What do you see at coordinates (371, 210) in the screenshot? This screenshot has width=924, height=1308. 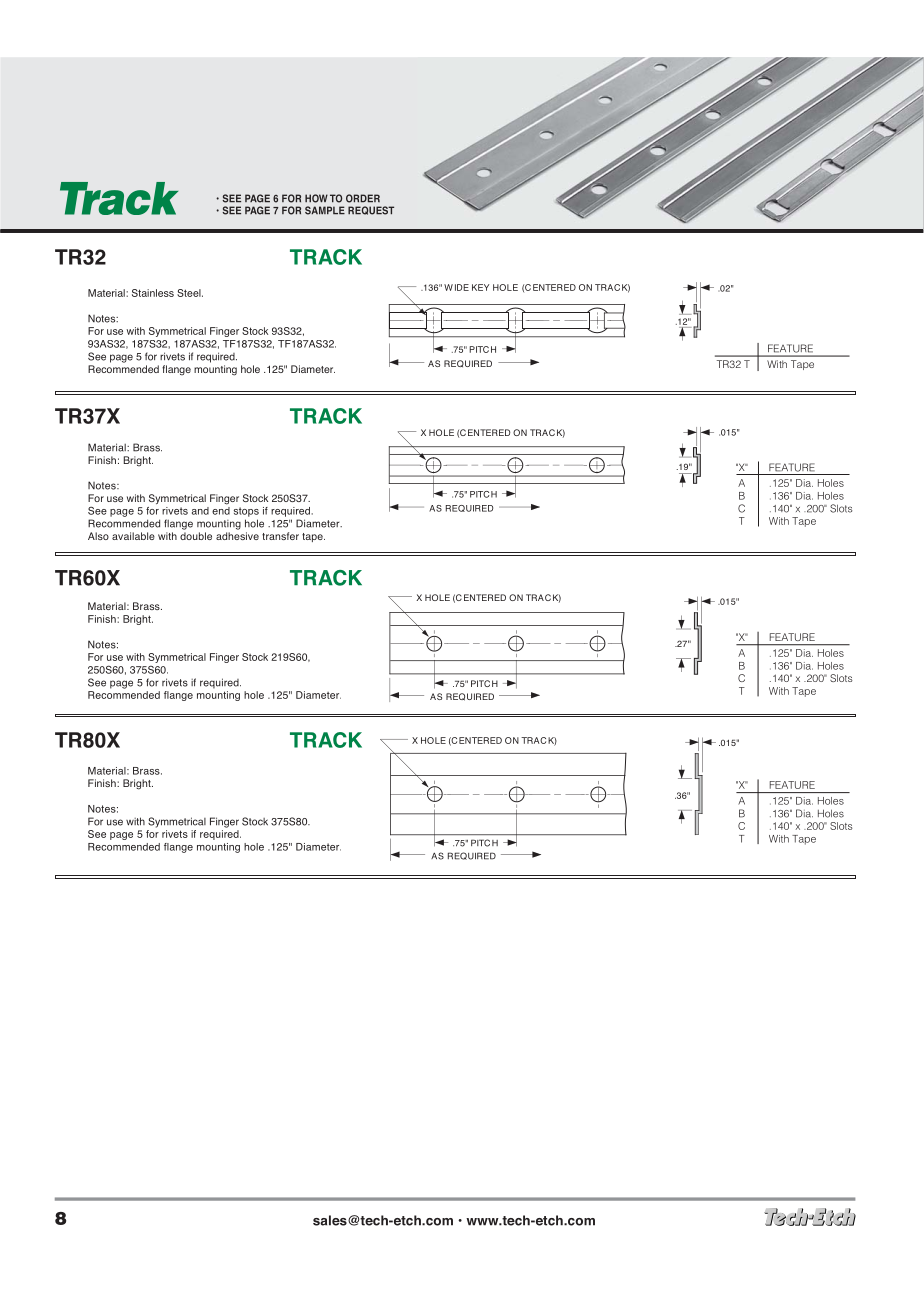 I see `REQUEST` at bounding box center [371, 210].
